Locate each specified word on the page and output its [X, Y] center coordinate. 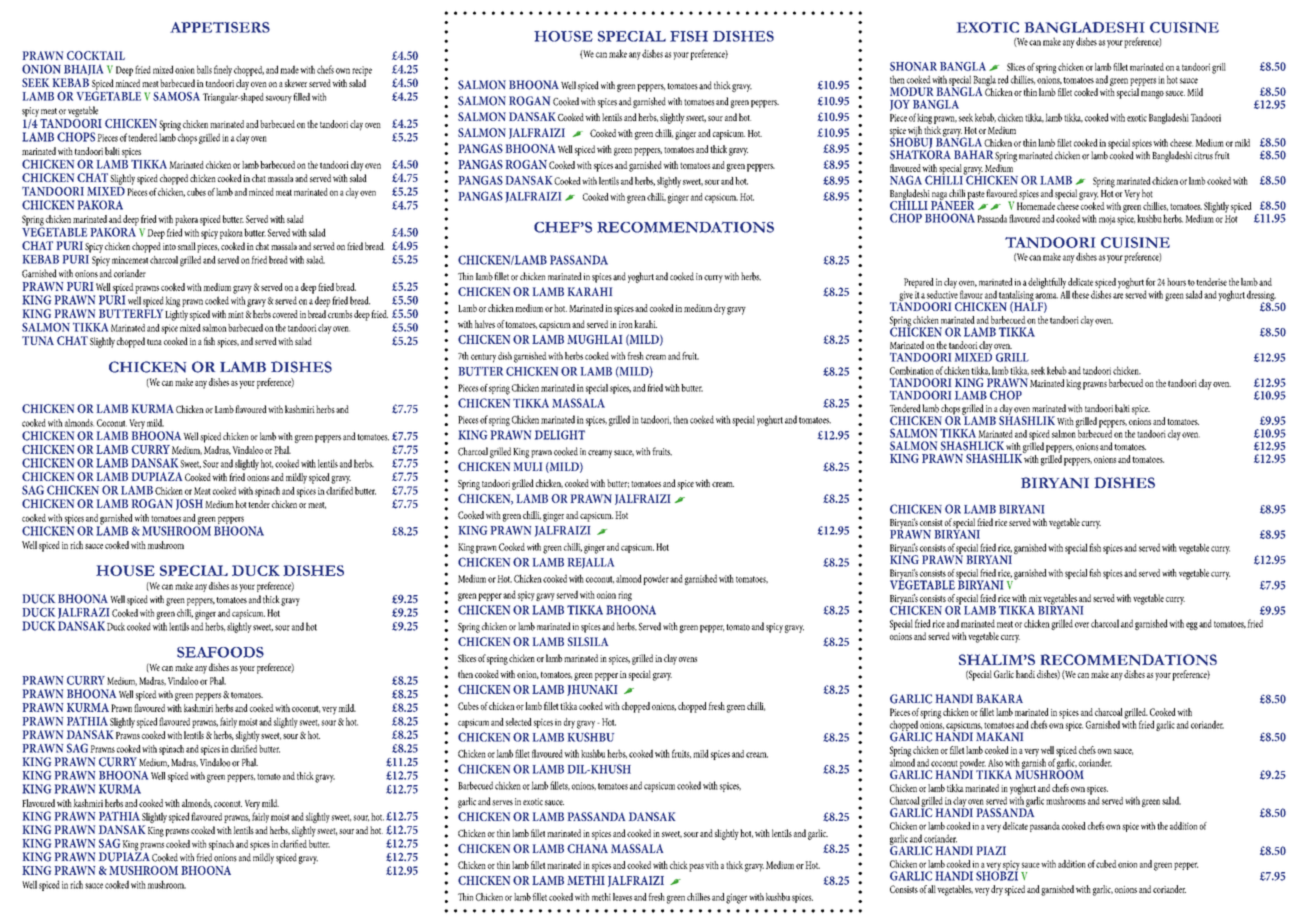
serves [502, 803]
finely [223, 70]
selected [519, 722]
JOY [900, 105]
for [1151, 282]
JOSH [189, 504]
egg [1192, 626]
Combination [912, 370]
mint [236, 314]
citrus [1203, 156]
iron [626, 324]
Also [995, 763]
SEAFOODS [220, 652]
